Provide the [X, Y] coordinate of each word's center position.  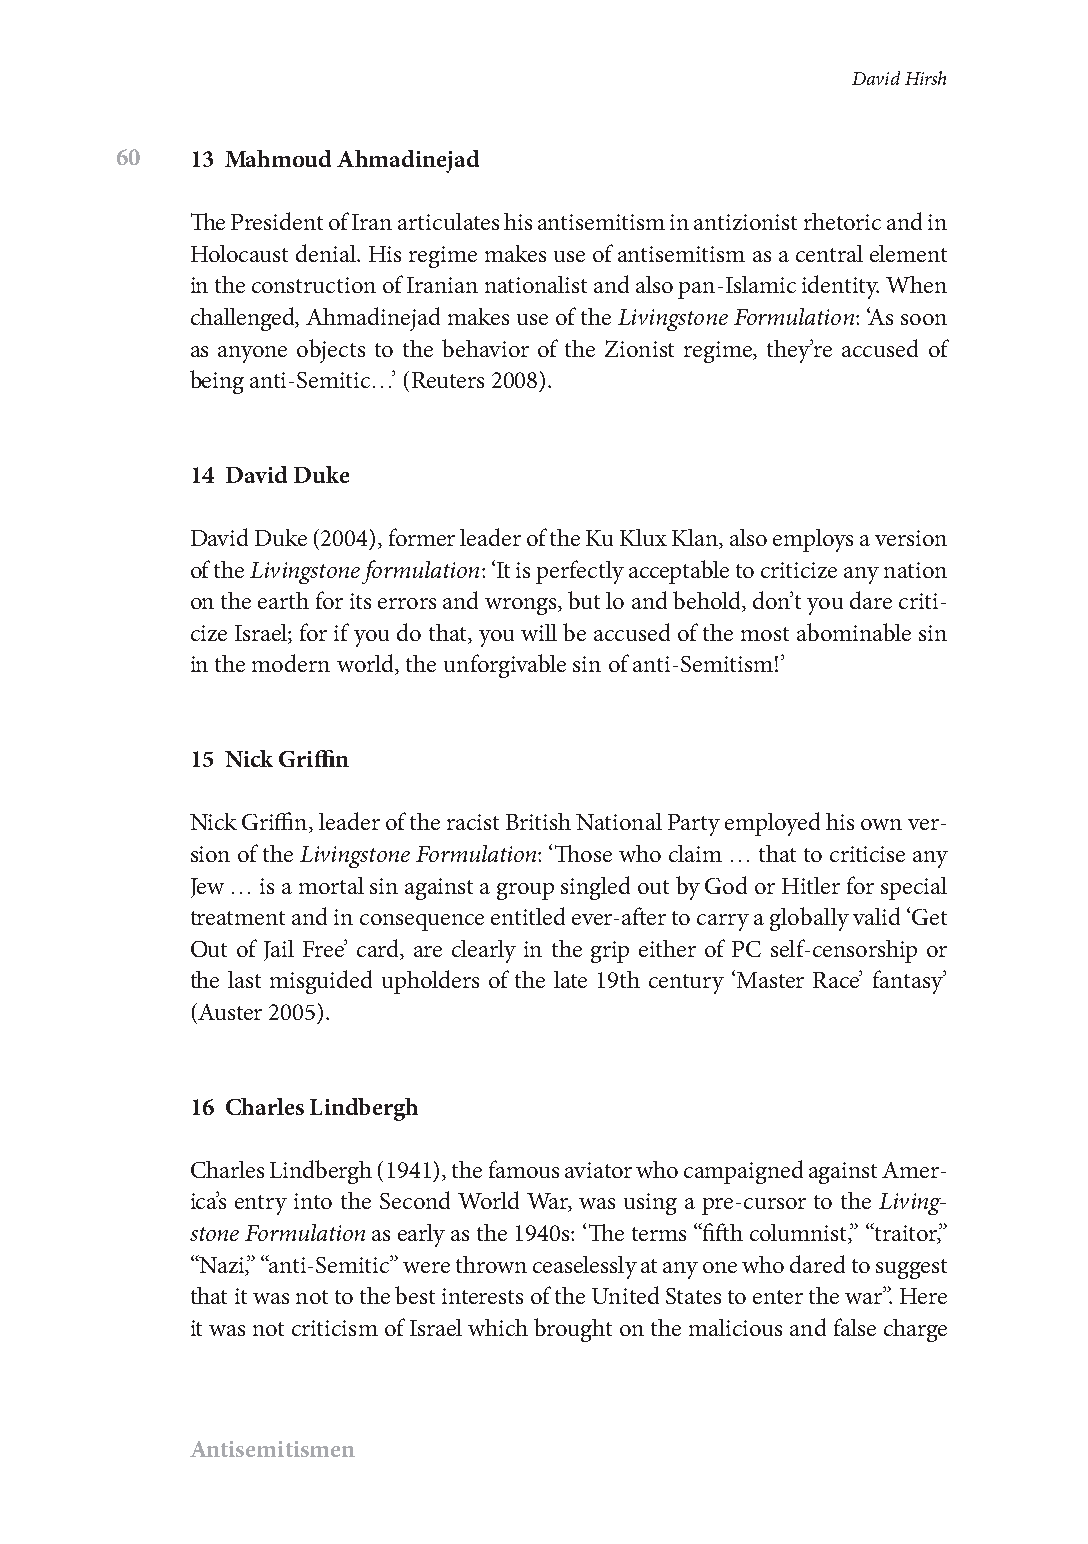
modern [291, 663]
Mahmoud [278, 158]
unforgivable [505, 666]
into [313, 1201]
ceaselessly [585, 1267]
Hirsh [925, 78]
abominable [854, 632]
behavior [485, 348]
